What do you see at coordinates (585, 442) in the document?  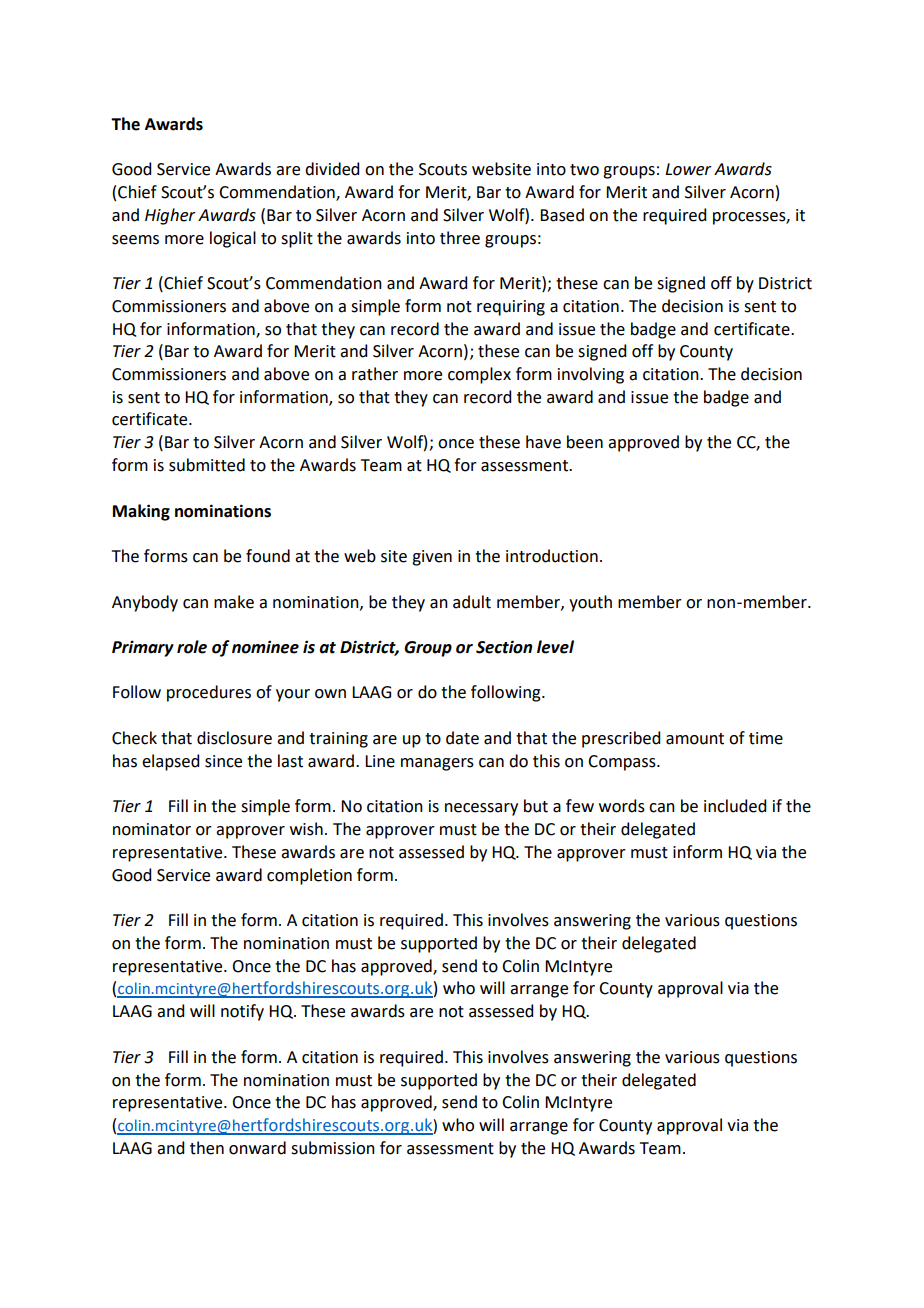 I see `been` at bounding box center [585, 442].
